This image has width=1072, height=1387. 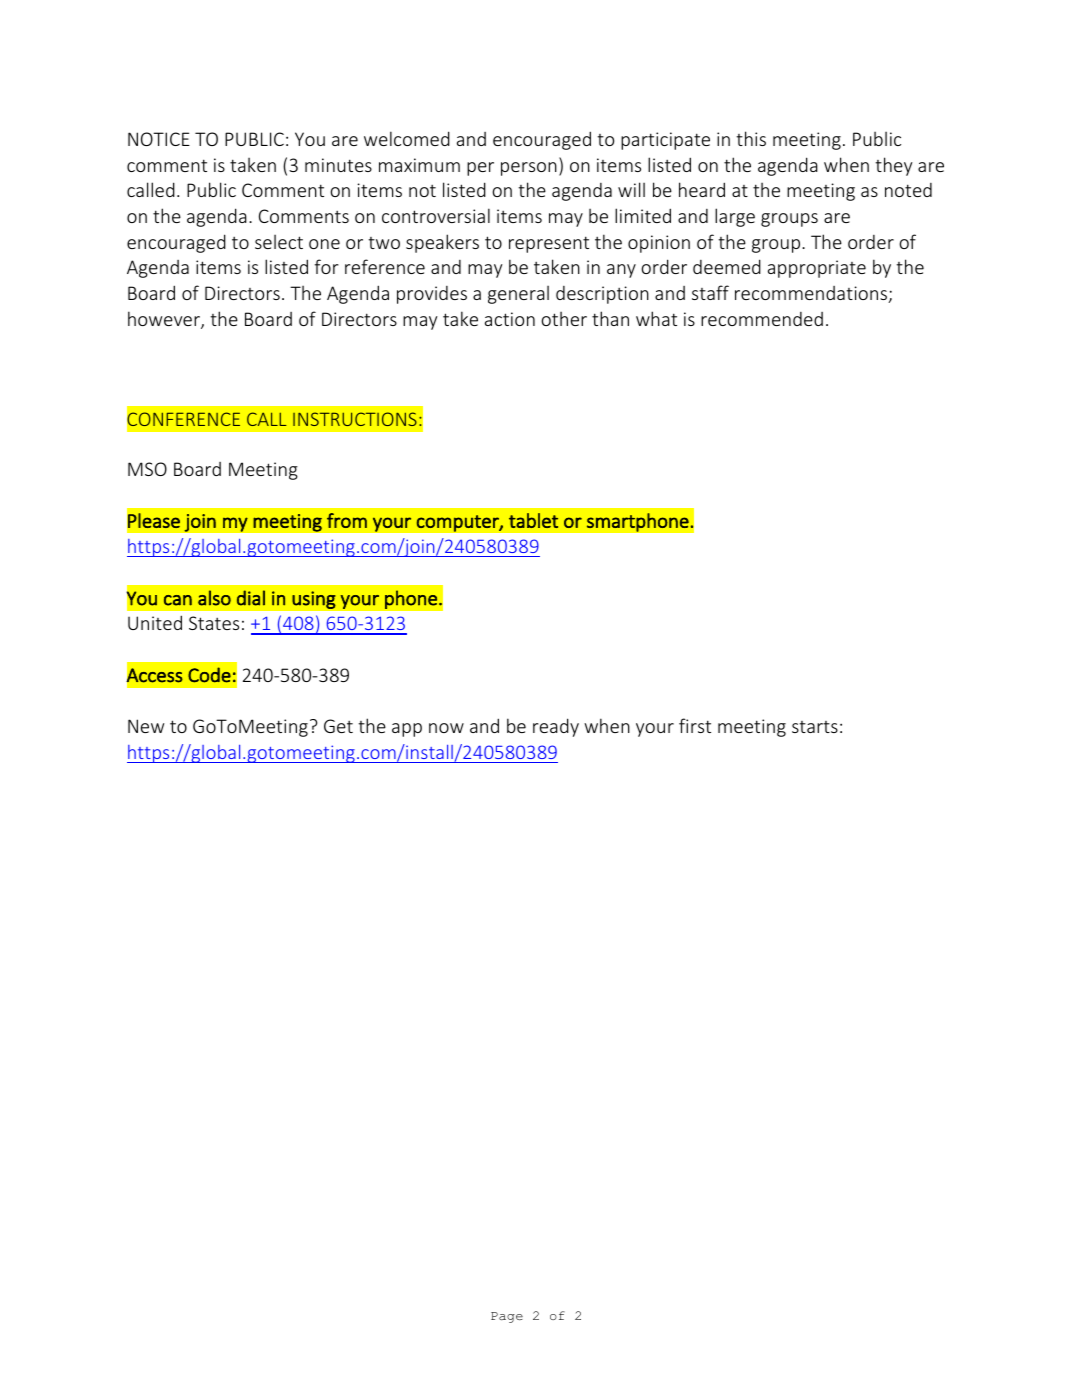 What do you see at coordinates (159, 139) in the image?
I see `NOTICE` at bounding box center [159, 139].
